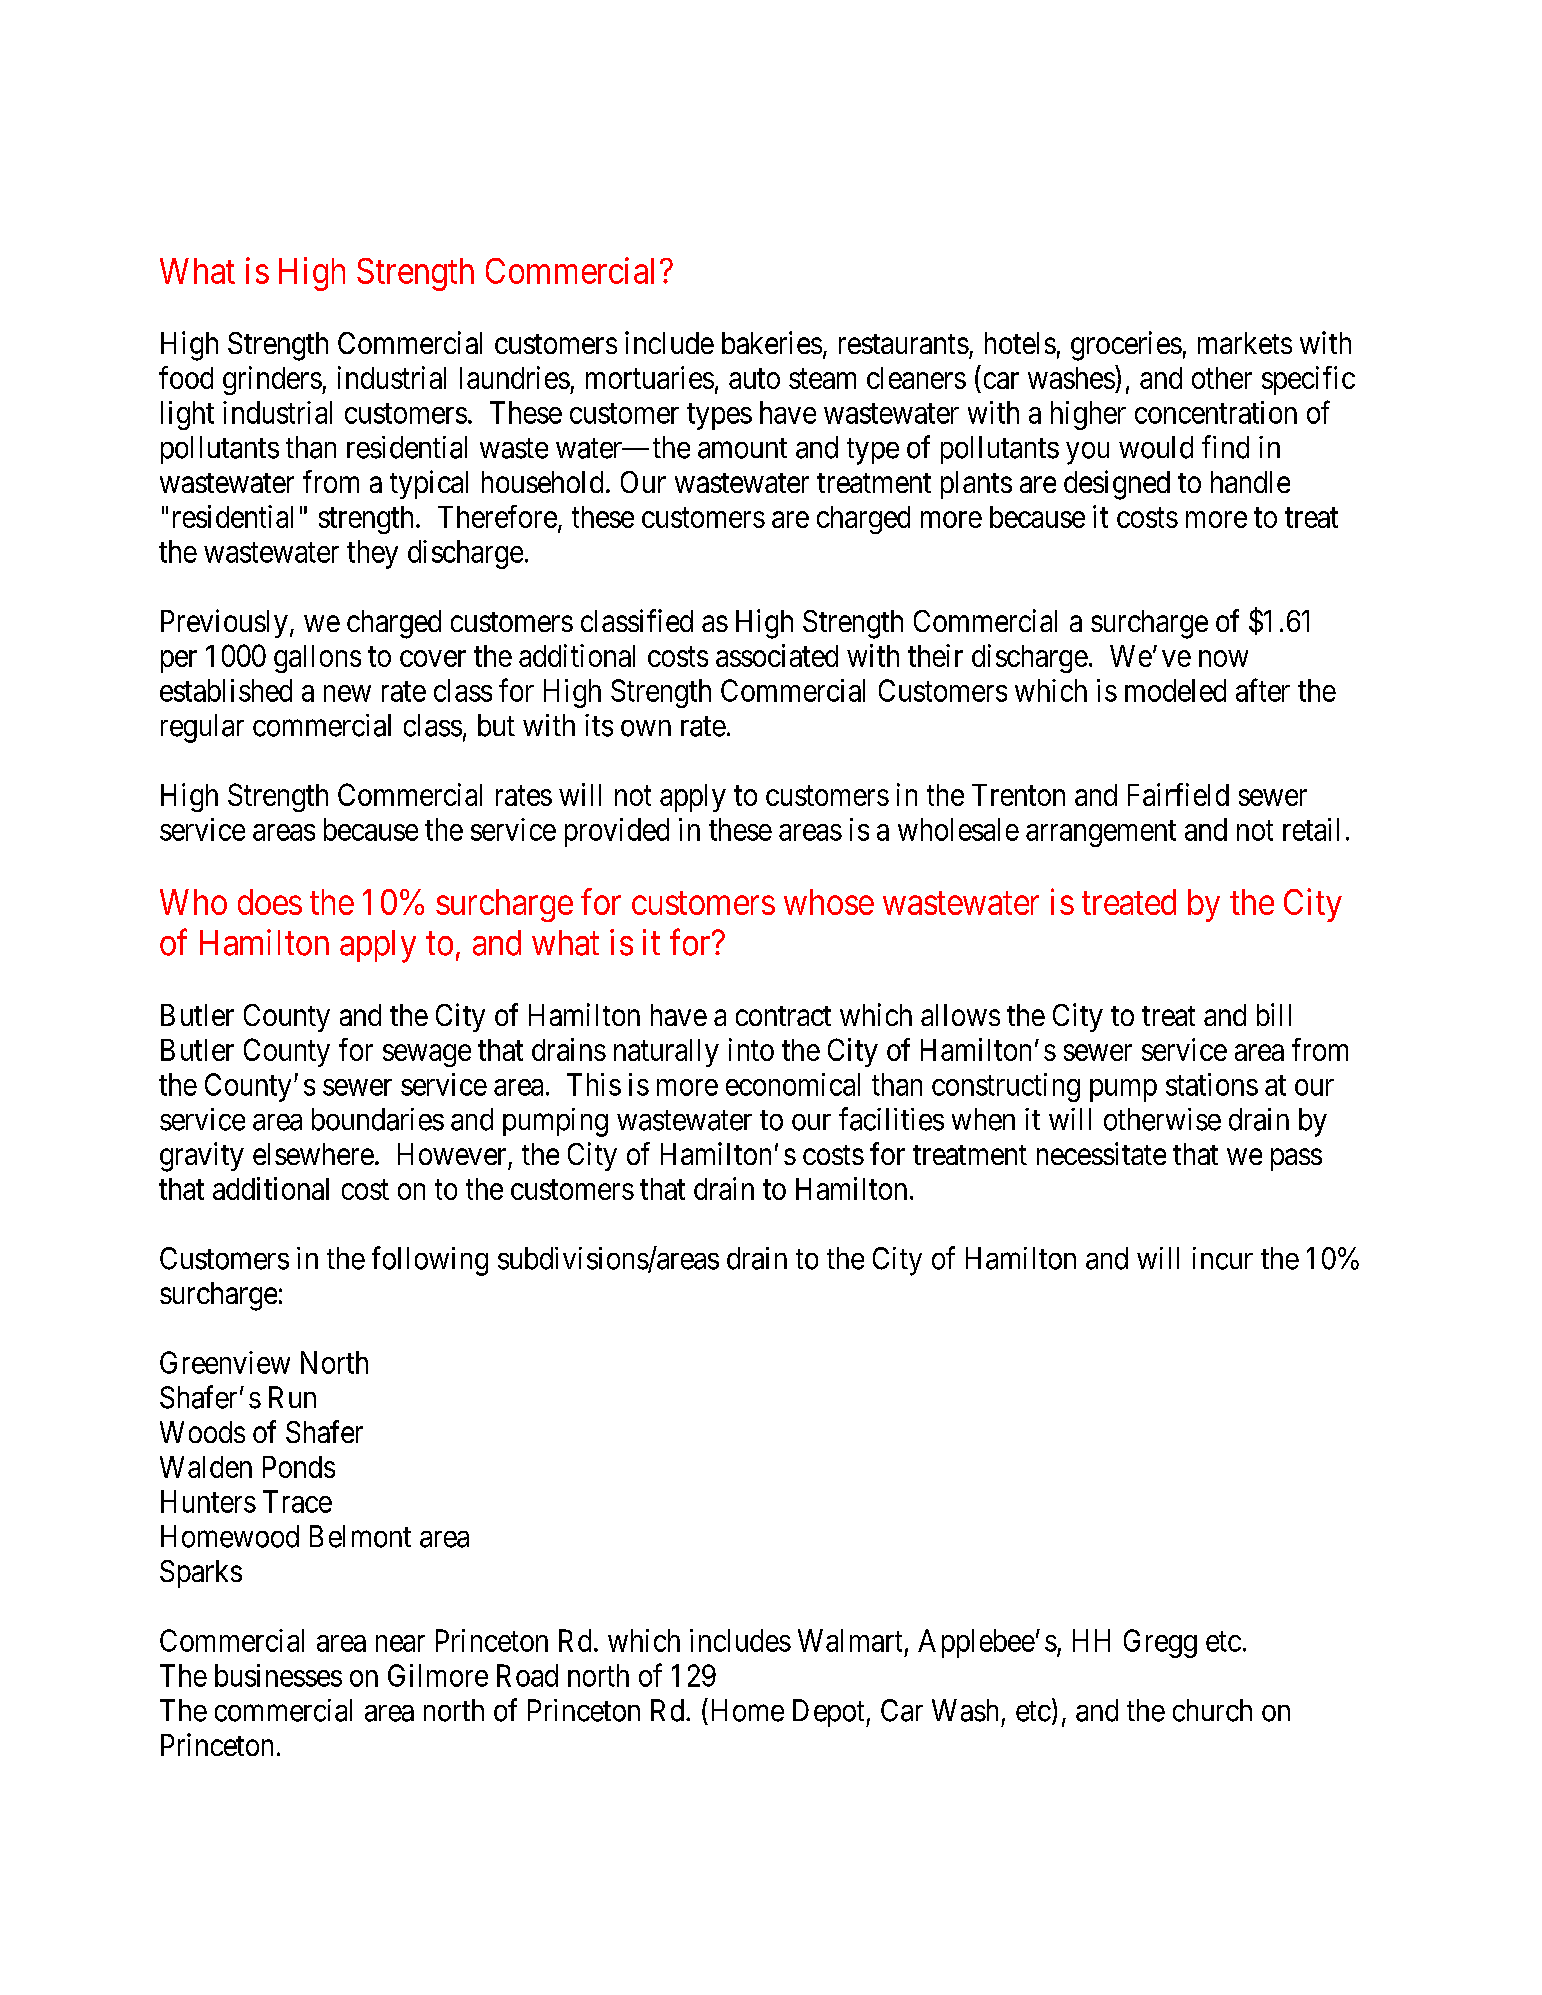 The height and width of the screenshot is (1995, 1542). What do you see at coordinates (830, 1713) in the screenshot?
I see `Depot` at bounding box center [830, 1713].
